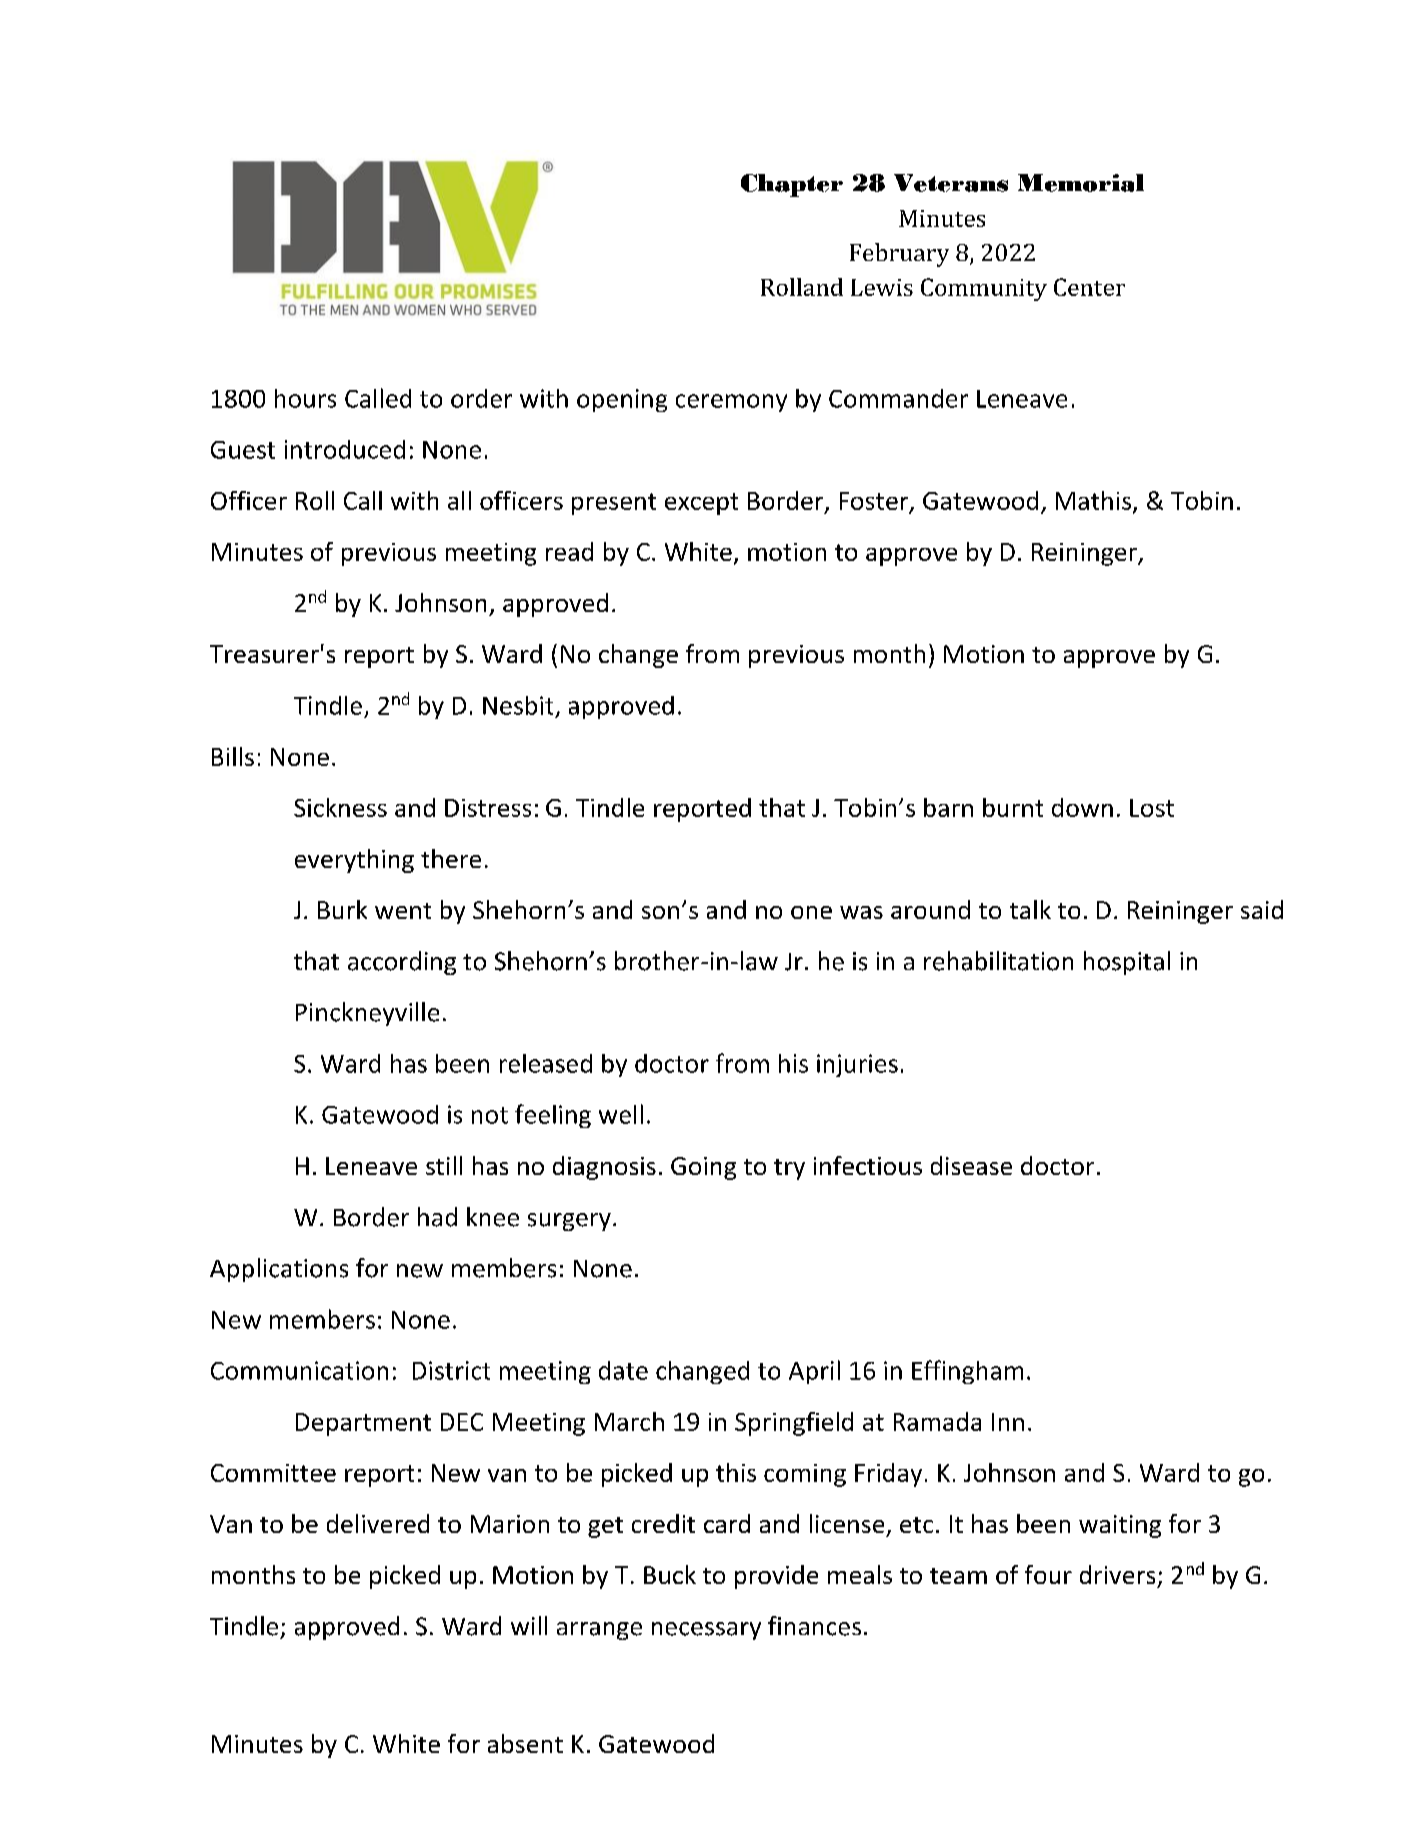  What do you see at coordinates (1117, 1574) in the document?
I see `drivers` at bounding box center [1117, 1574].
